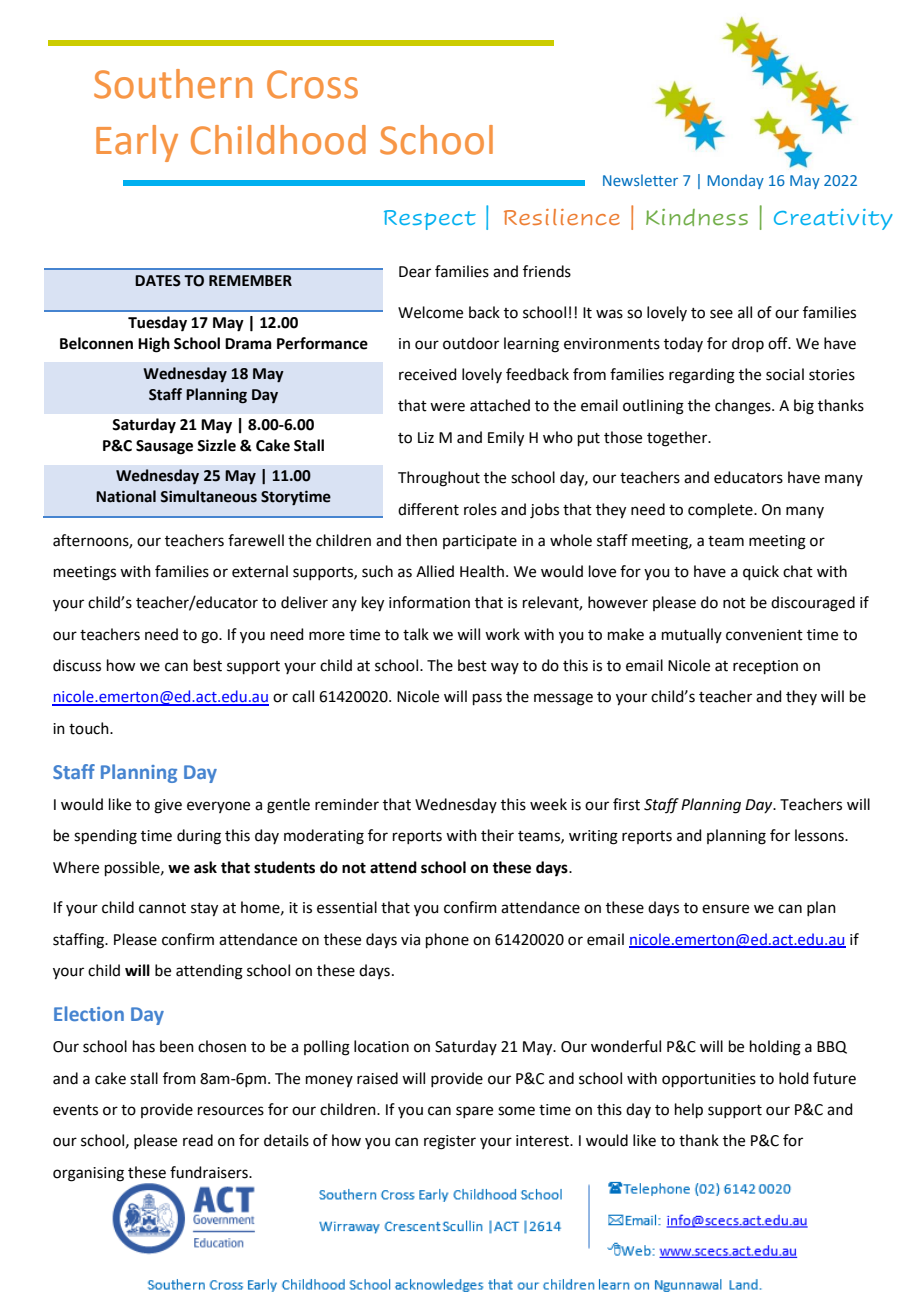 This screenshot has width=924, height=1308. I want to click on cannot, so click(162, 908).
